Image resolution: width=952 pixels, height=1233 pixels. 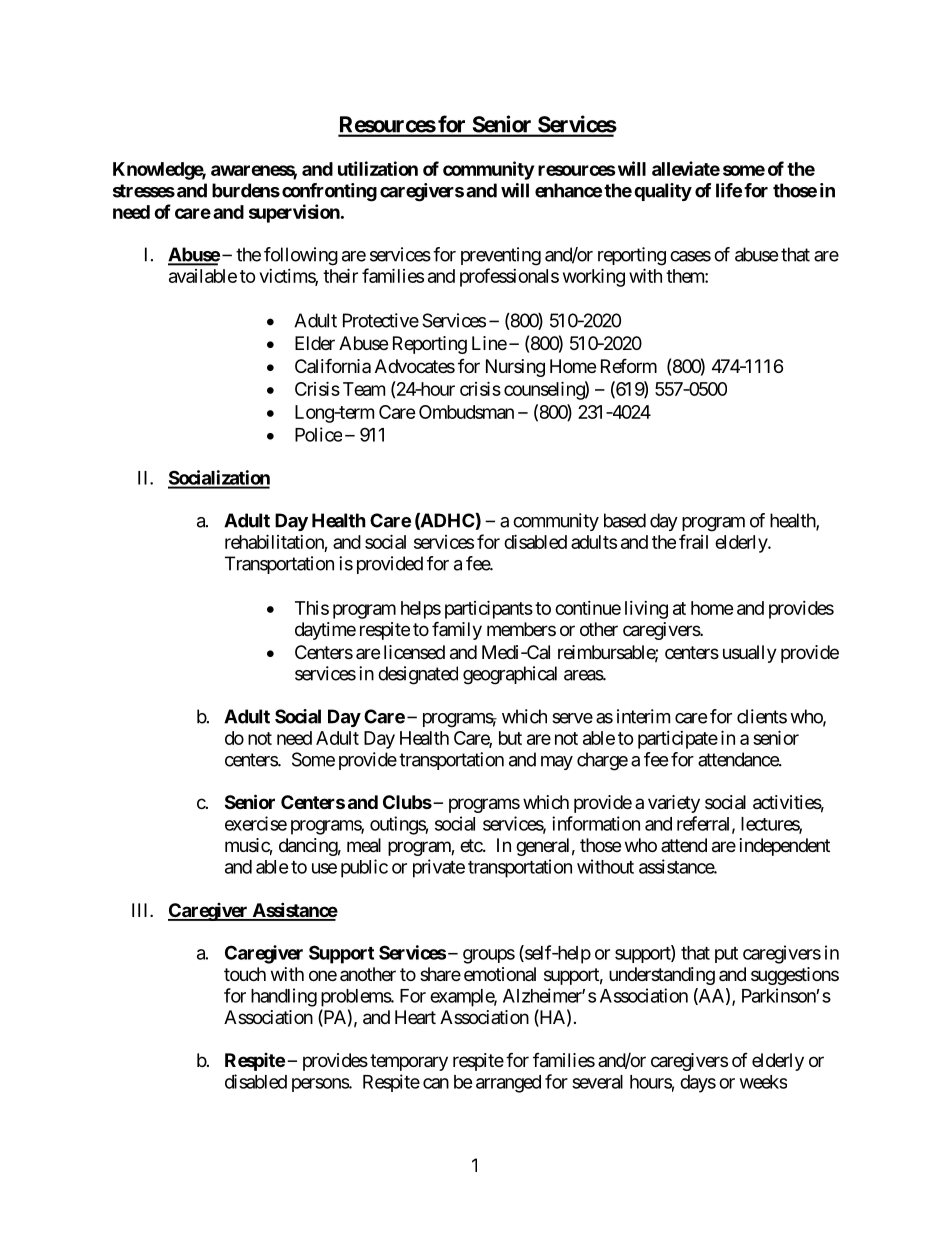 What do you see at coordinates (284, 997) in the page?
I see `handling` at bounding box center [284, 997].
